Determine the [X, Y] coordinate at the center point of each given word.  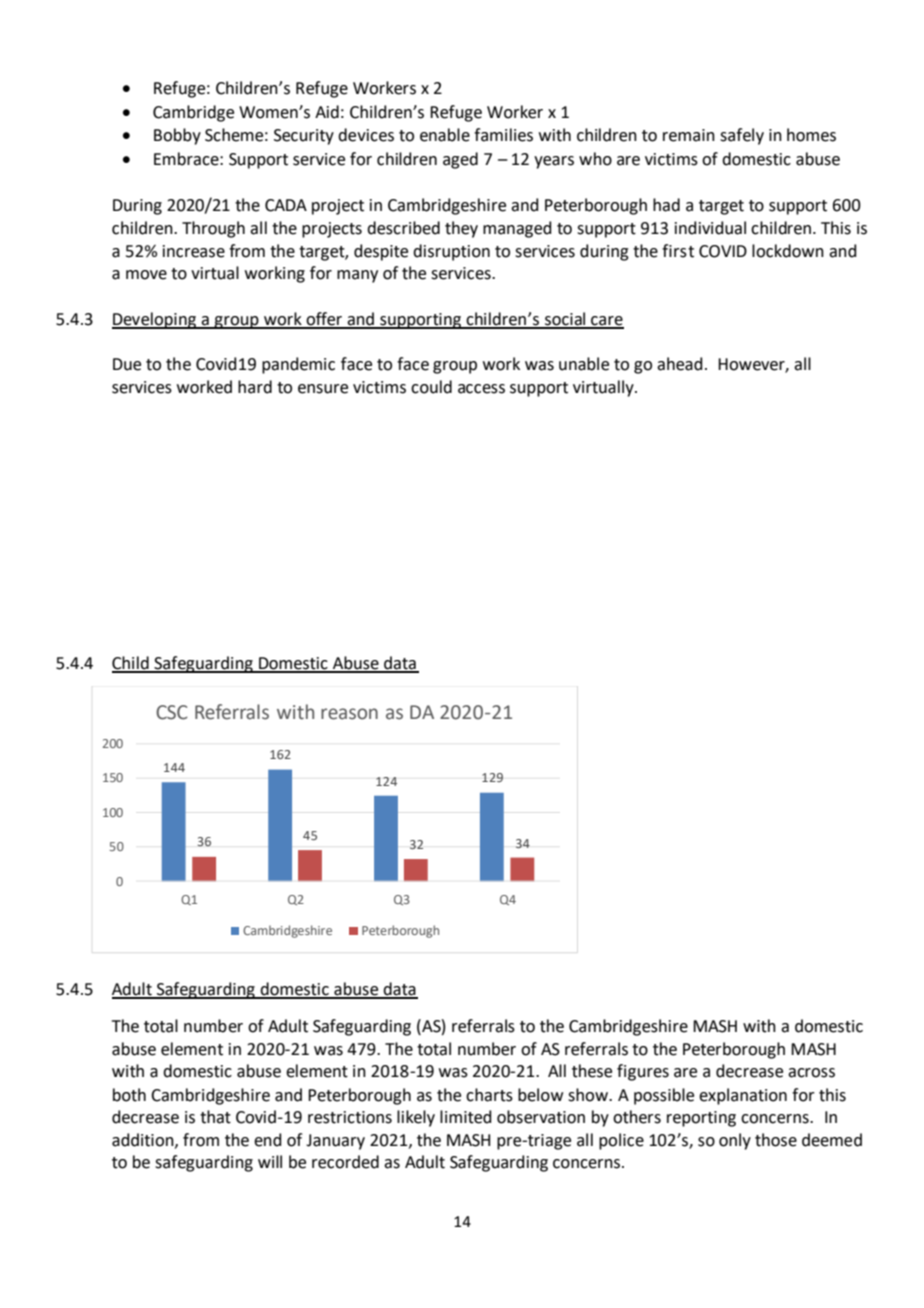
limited [466, 1117]
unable [584, 364]
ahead [680, 364]
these [592, 1071]
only [735, 1141]
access [481, 389]
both [129, 1095]
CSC [172, 712]
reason [349, 714]
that [215, 1117]
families [503, 135]
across [811, 1073]
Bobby [177, 136]
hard [255, 387]
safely [742, 136]
